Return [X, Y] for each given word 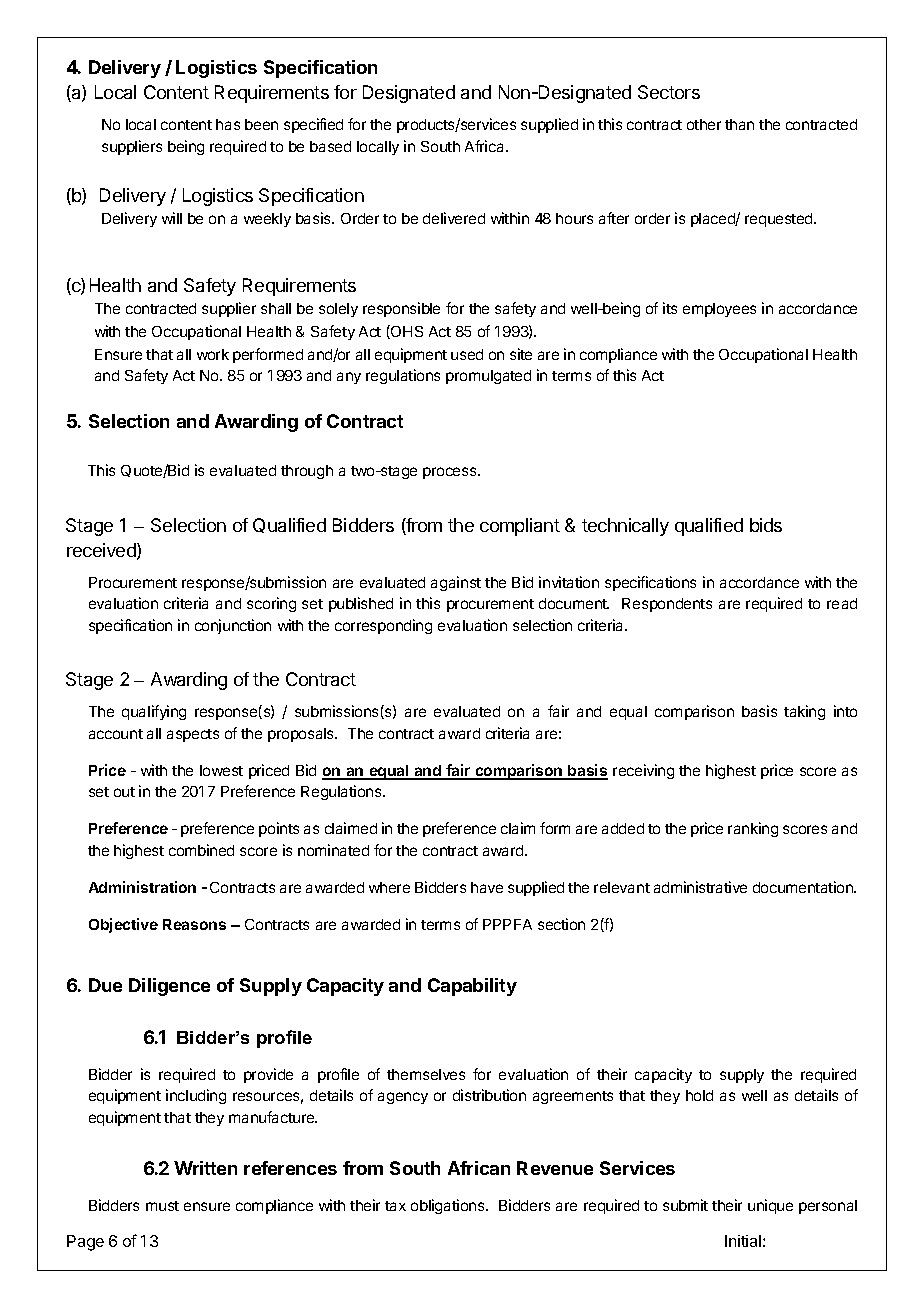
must [162, 1206]
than [739, 124]
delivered [454, 218]
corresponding [383, 626]
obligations [449, 1206]
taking [804, 712]
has [228, 124]
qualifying [154, 712]
